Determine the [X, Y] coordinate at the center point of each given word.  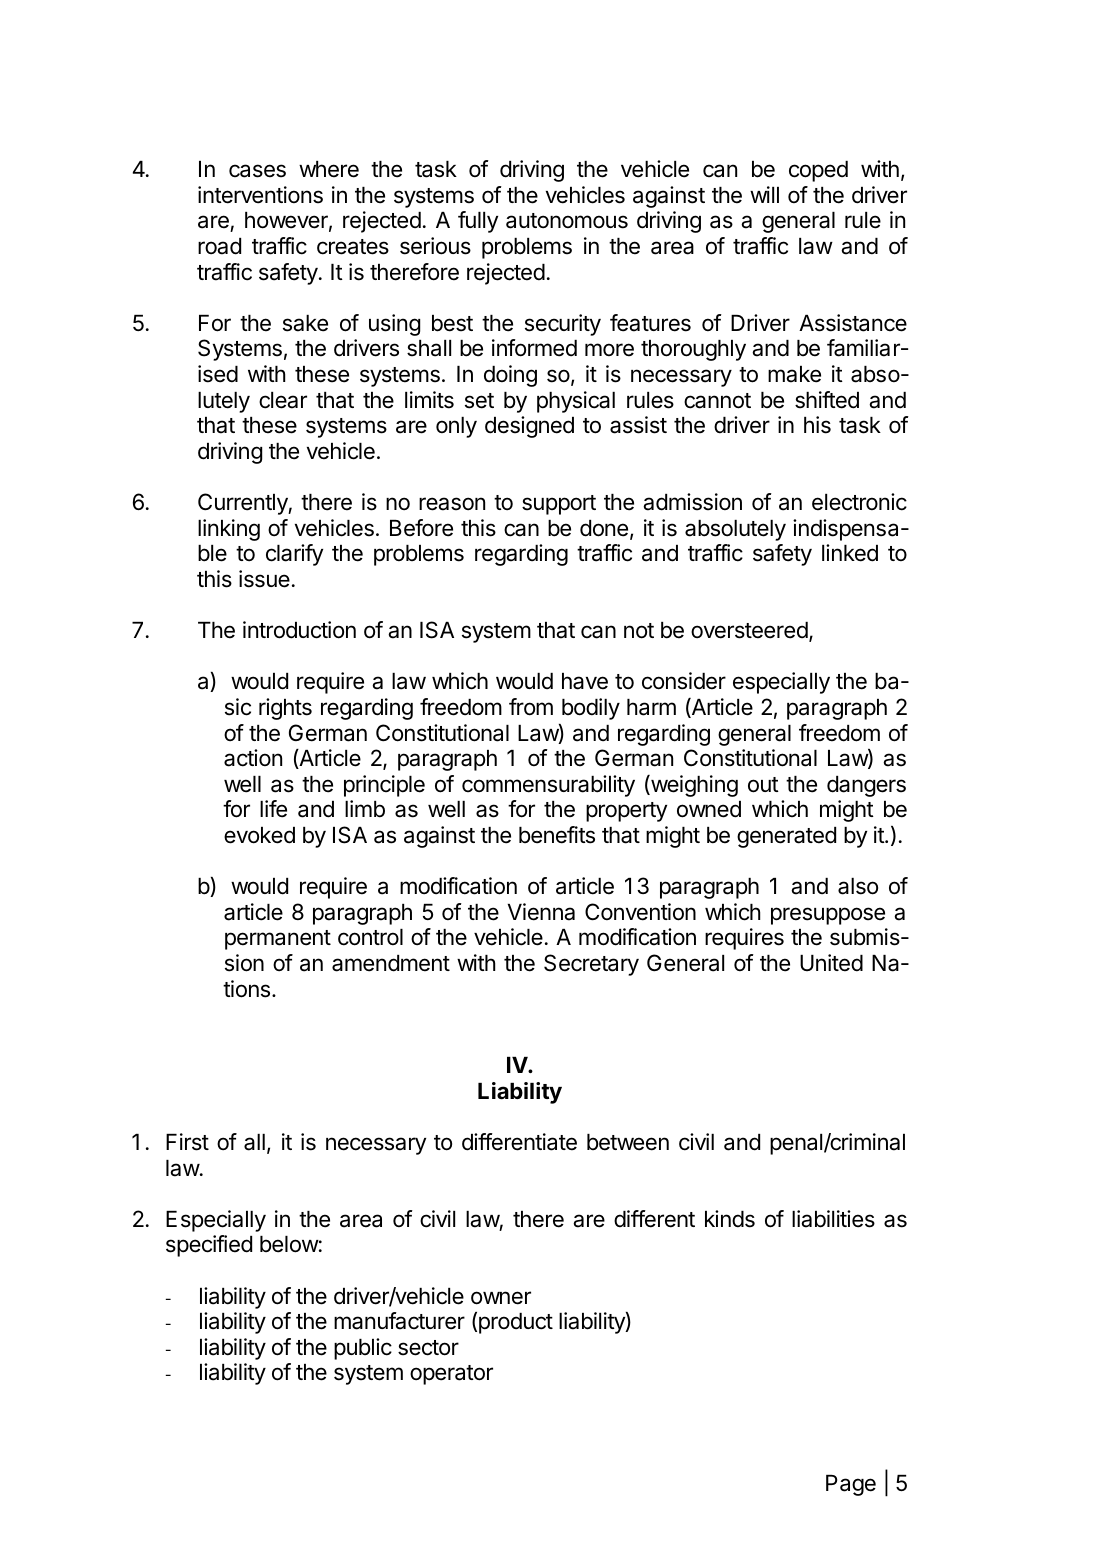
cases [257, 171]
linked [850, 553]
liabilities [833, 1219]
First [187, 1142]
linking [229, 530]
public [363, 1349]
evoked [259, 835]
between [628, 1142]
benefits [557, 835]
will [764, 194]
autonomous [567, 221]
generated [786, 837]
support [559, 505]
